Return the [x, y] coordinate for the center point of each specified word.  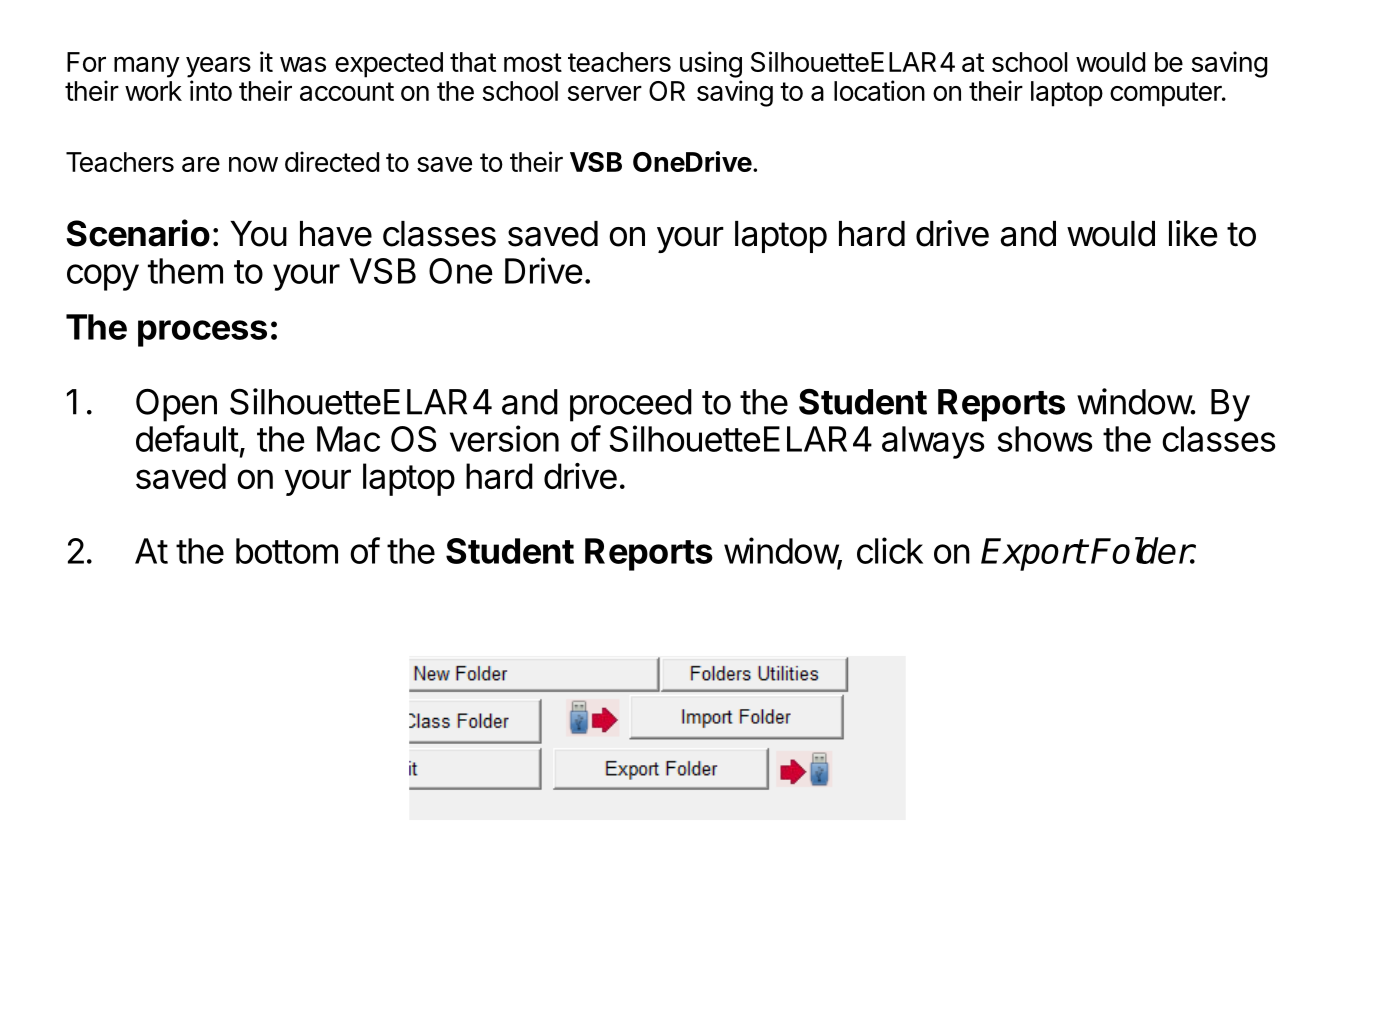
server [605, 93]
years [218, 67]
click [890, 550]
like [1193, 233]
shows [1045, 439]
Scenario [138, 233]
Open [176, 405]
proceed [631, 405]
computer [1167, 94]
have [336, 234]
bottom [287, 551]
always [933, 442]
